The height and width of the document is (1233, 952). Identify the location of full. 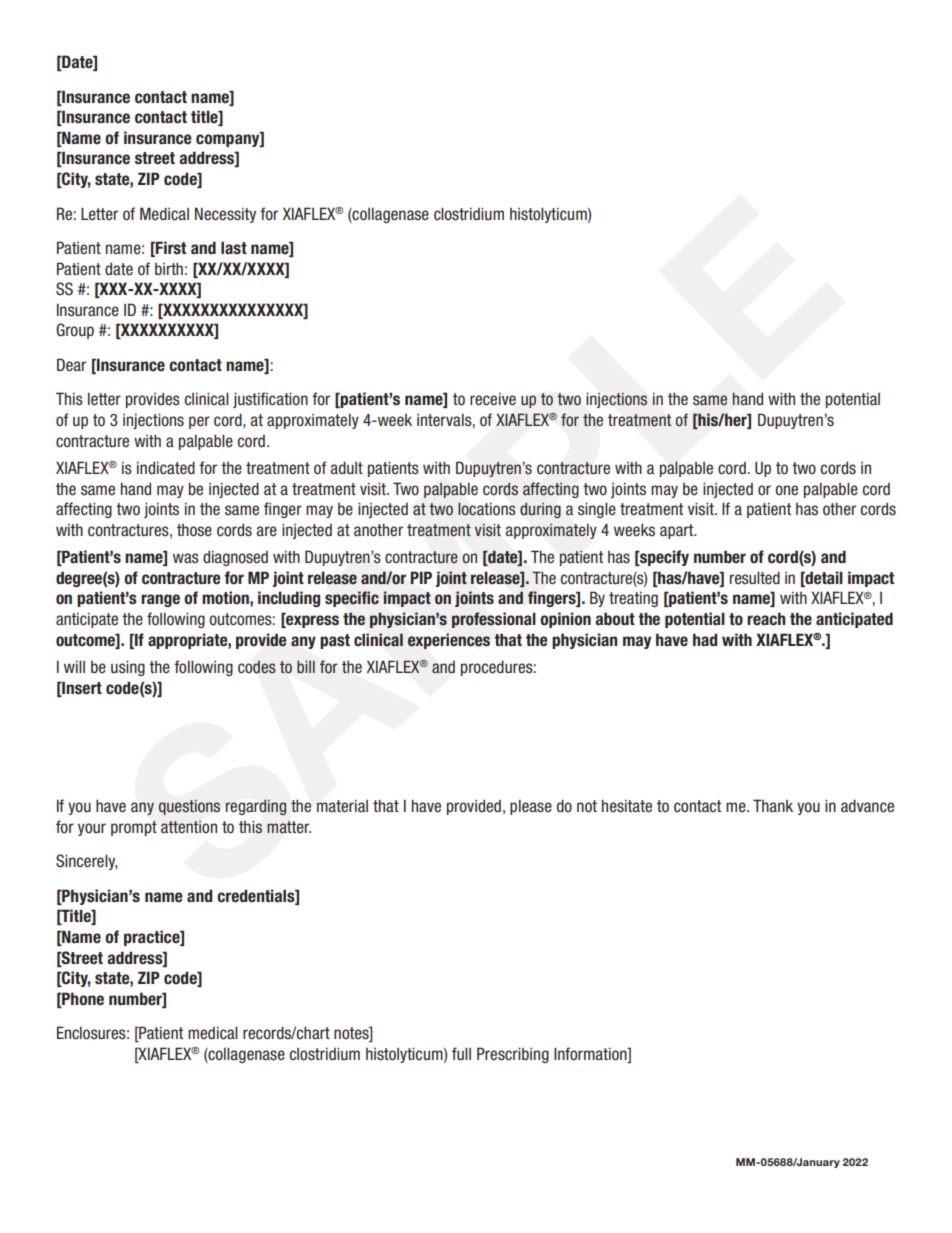
(461, 1053).
